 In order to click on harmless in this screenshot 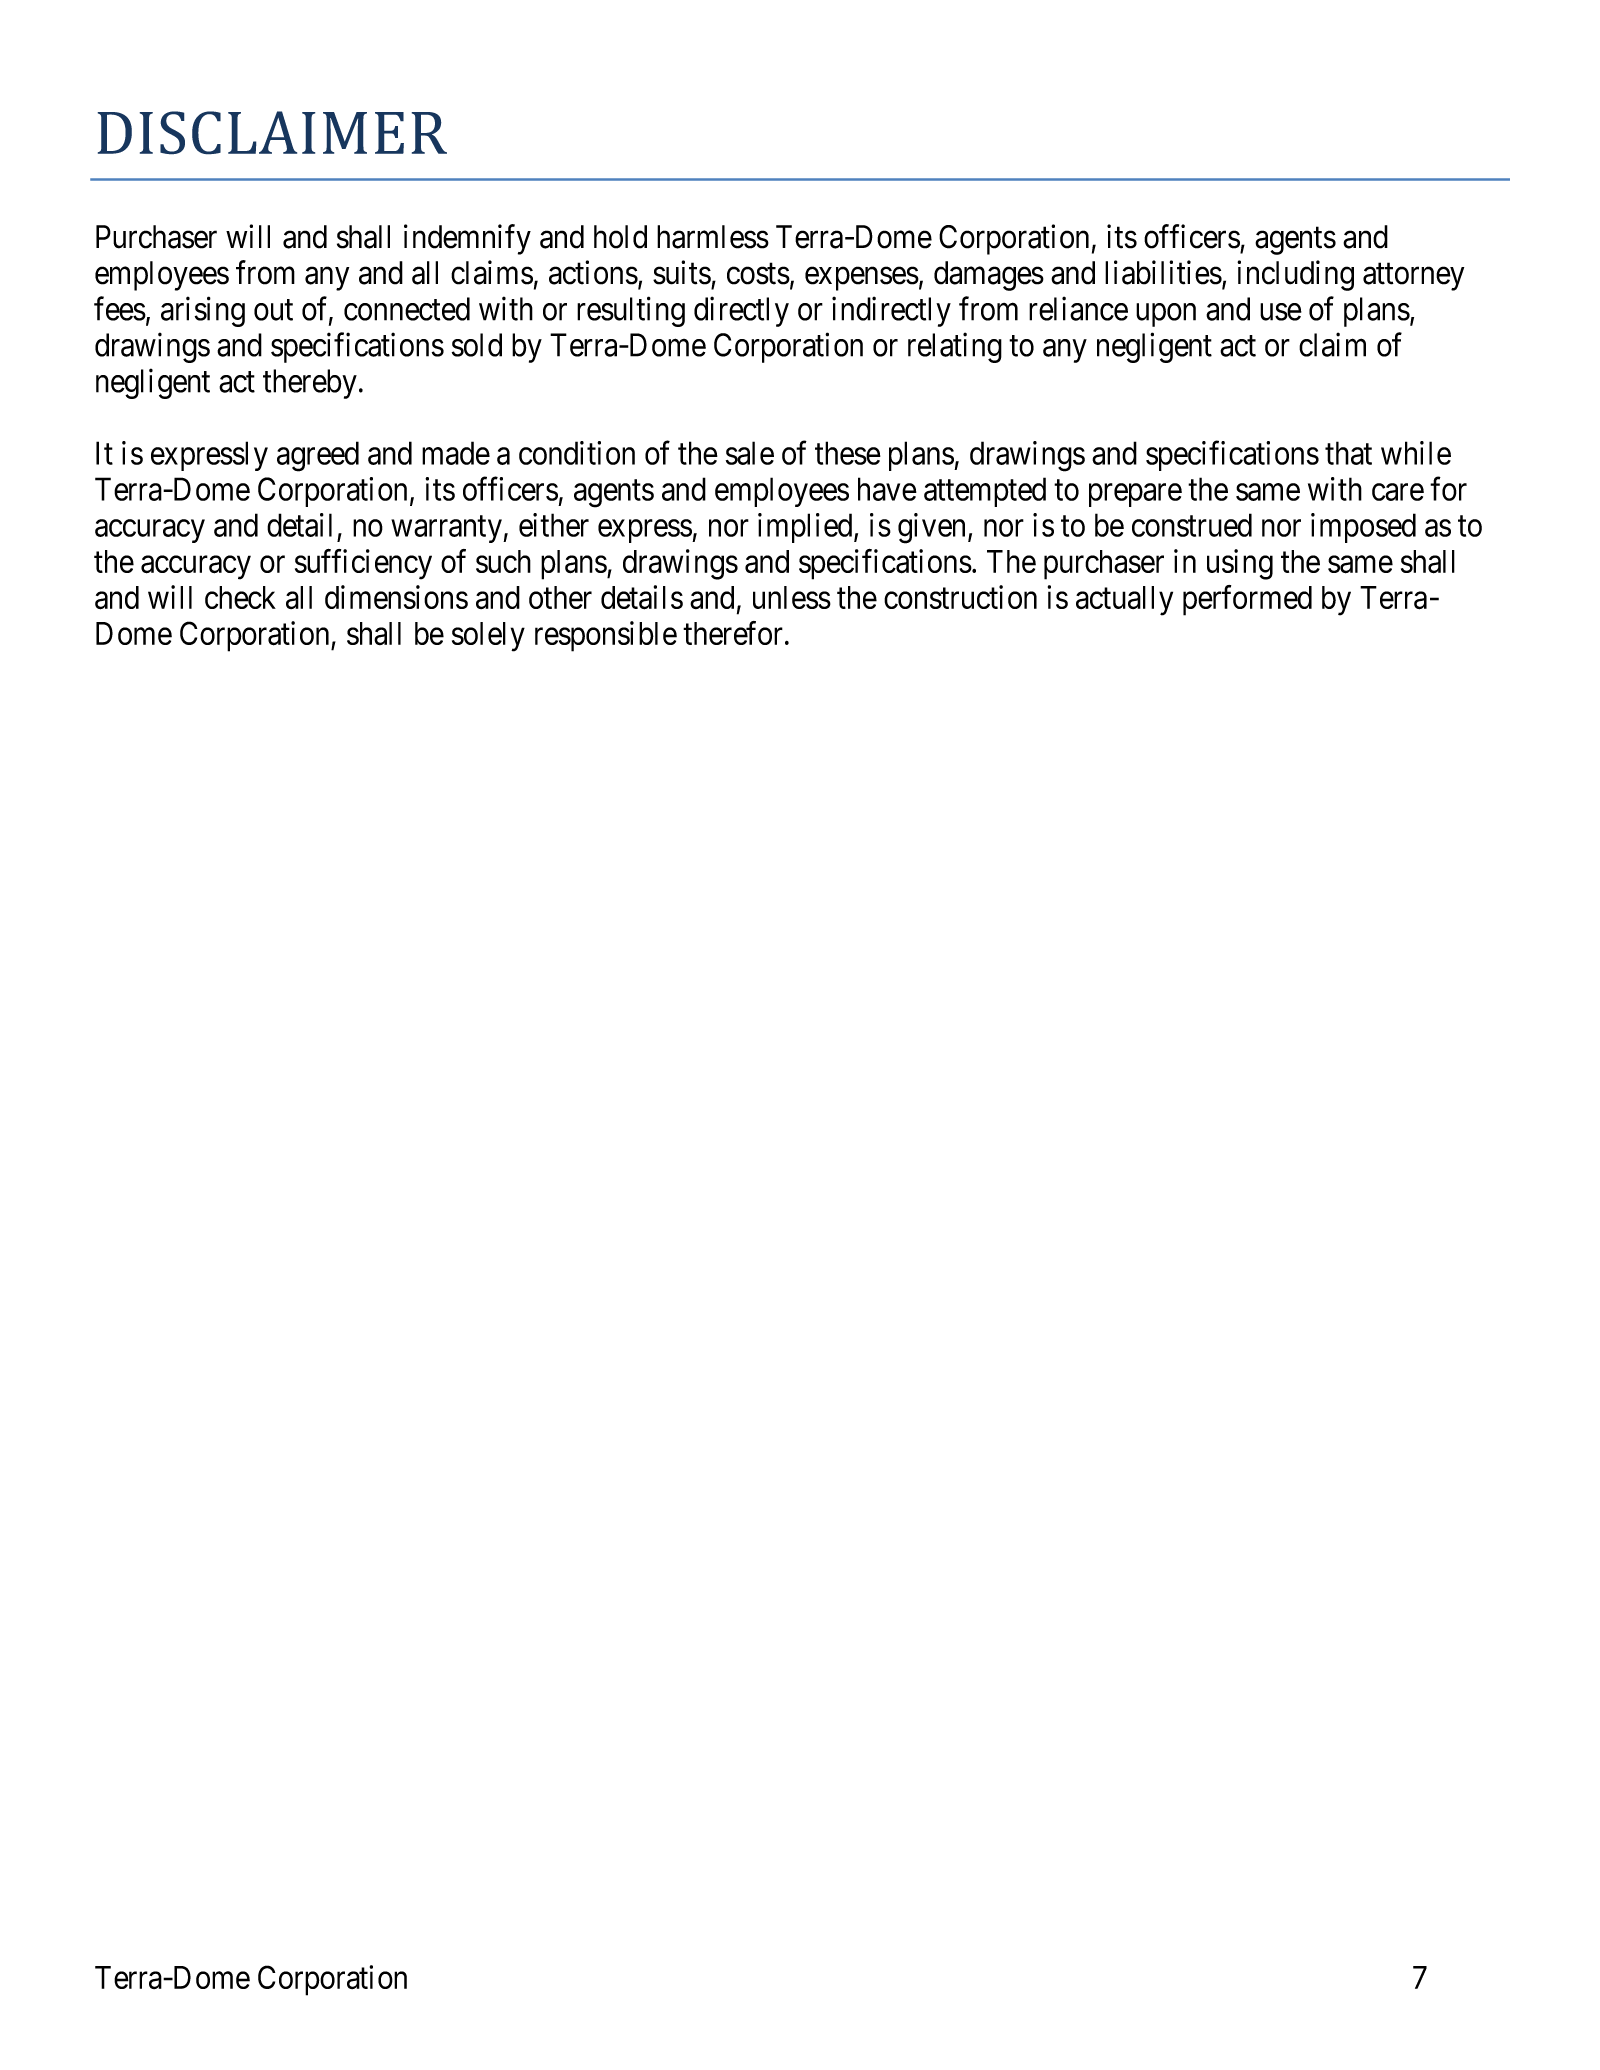, I will do `click(713, 237)`.
